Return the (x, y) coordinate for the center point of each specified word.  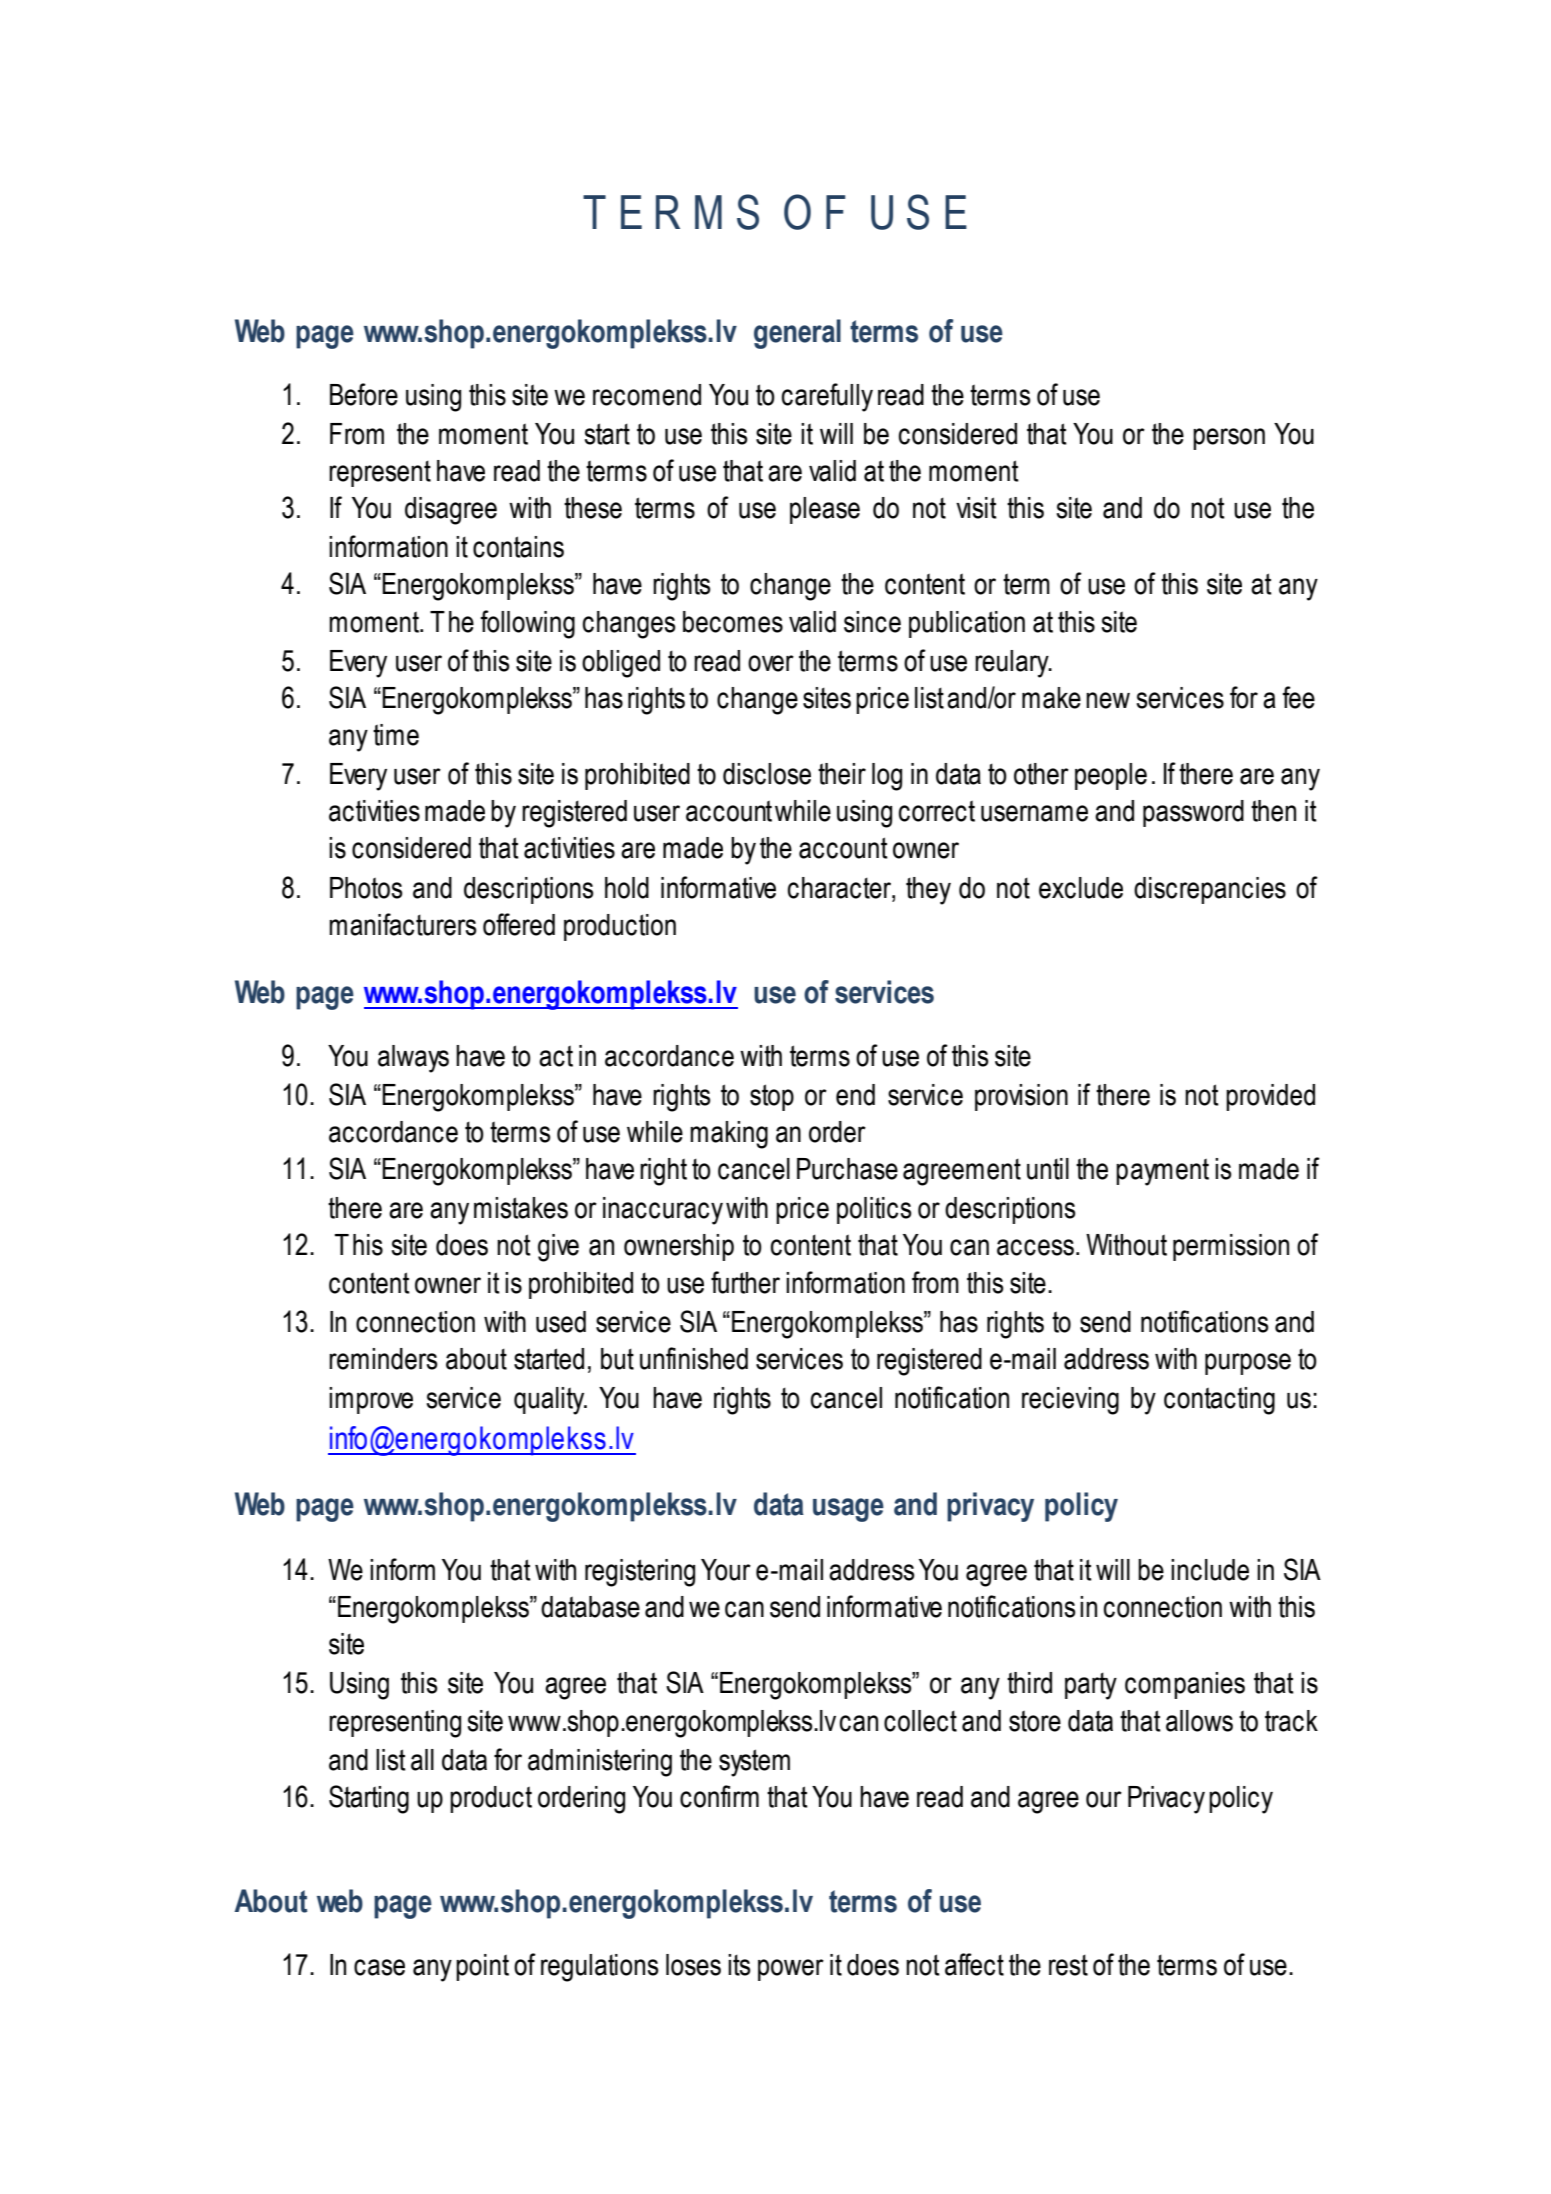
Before (364, 394)
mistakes (521, 1208)
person (1229, 439)
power (791, 1970)
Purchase (847, 1169)
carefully (827, 397)
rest (1068, 1965)
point (482, 1967)
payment (1162, 1172)
